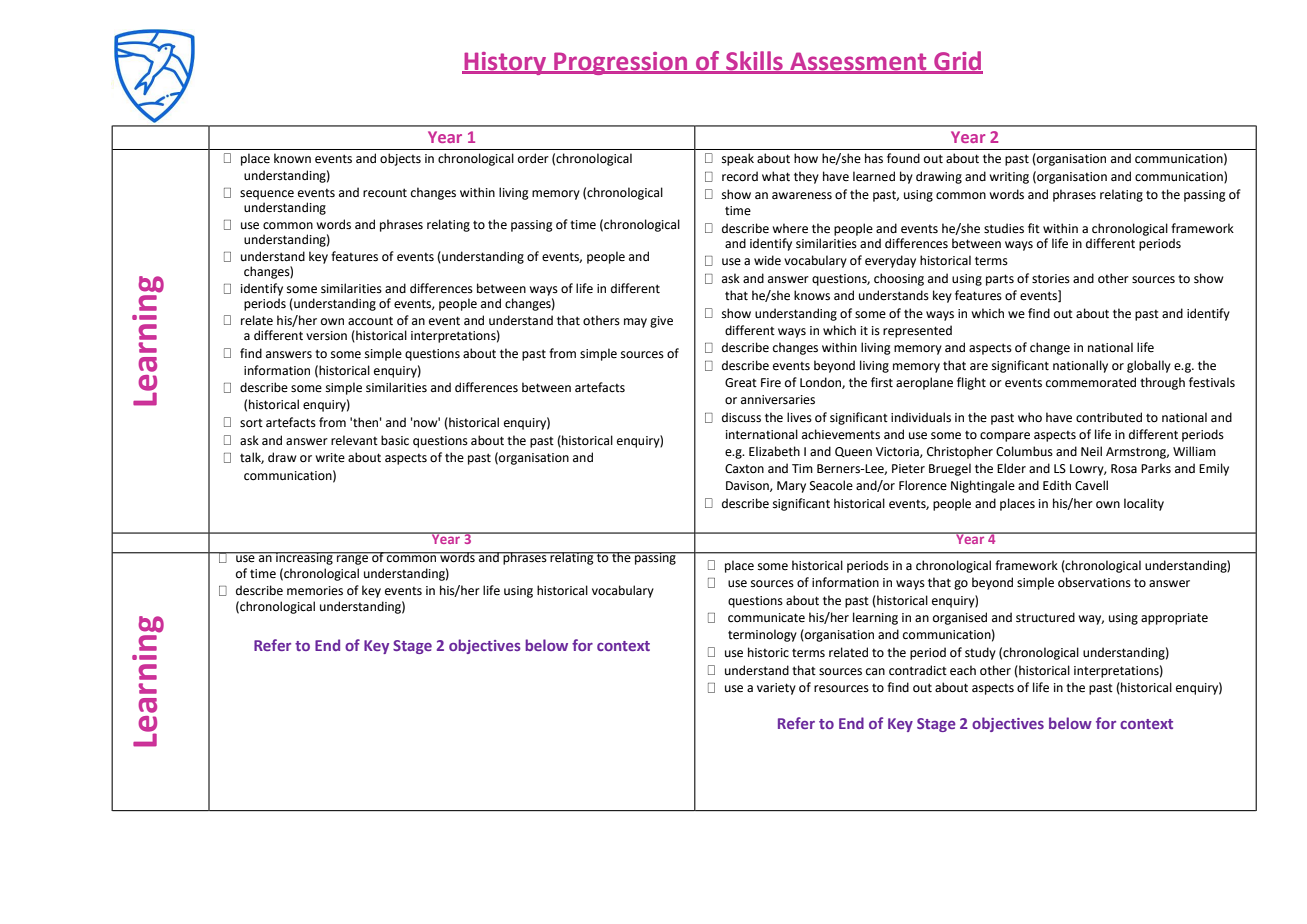  What do you see at coordinates (505, 63) in the document?
I see `History` at bounding box center [505, 63].
